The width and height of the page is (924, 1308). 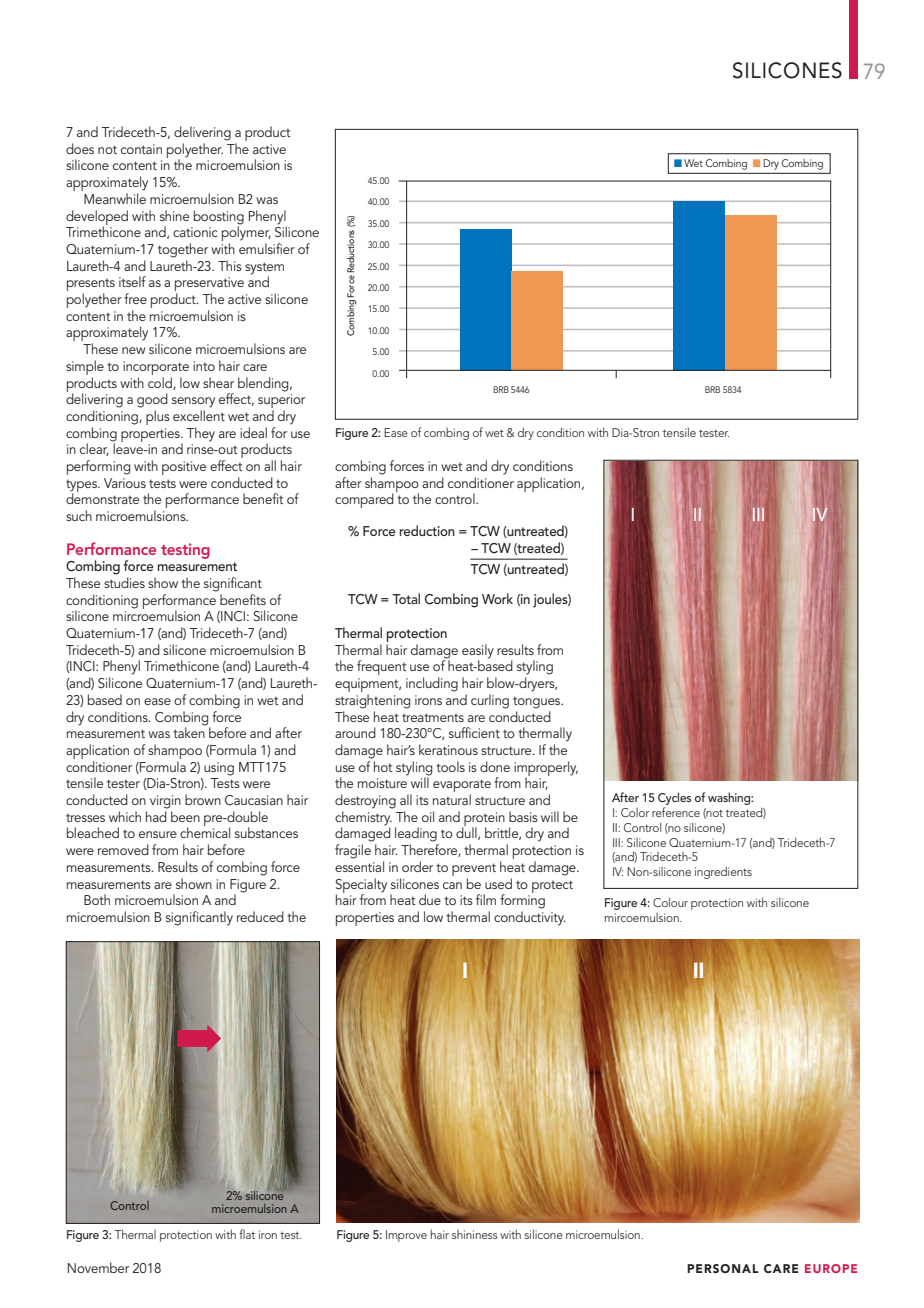 I want to click on shine, so click(x=174, y=215).
